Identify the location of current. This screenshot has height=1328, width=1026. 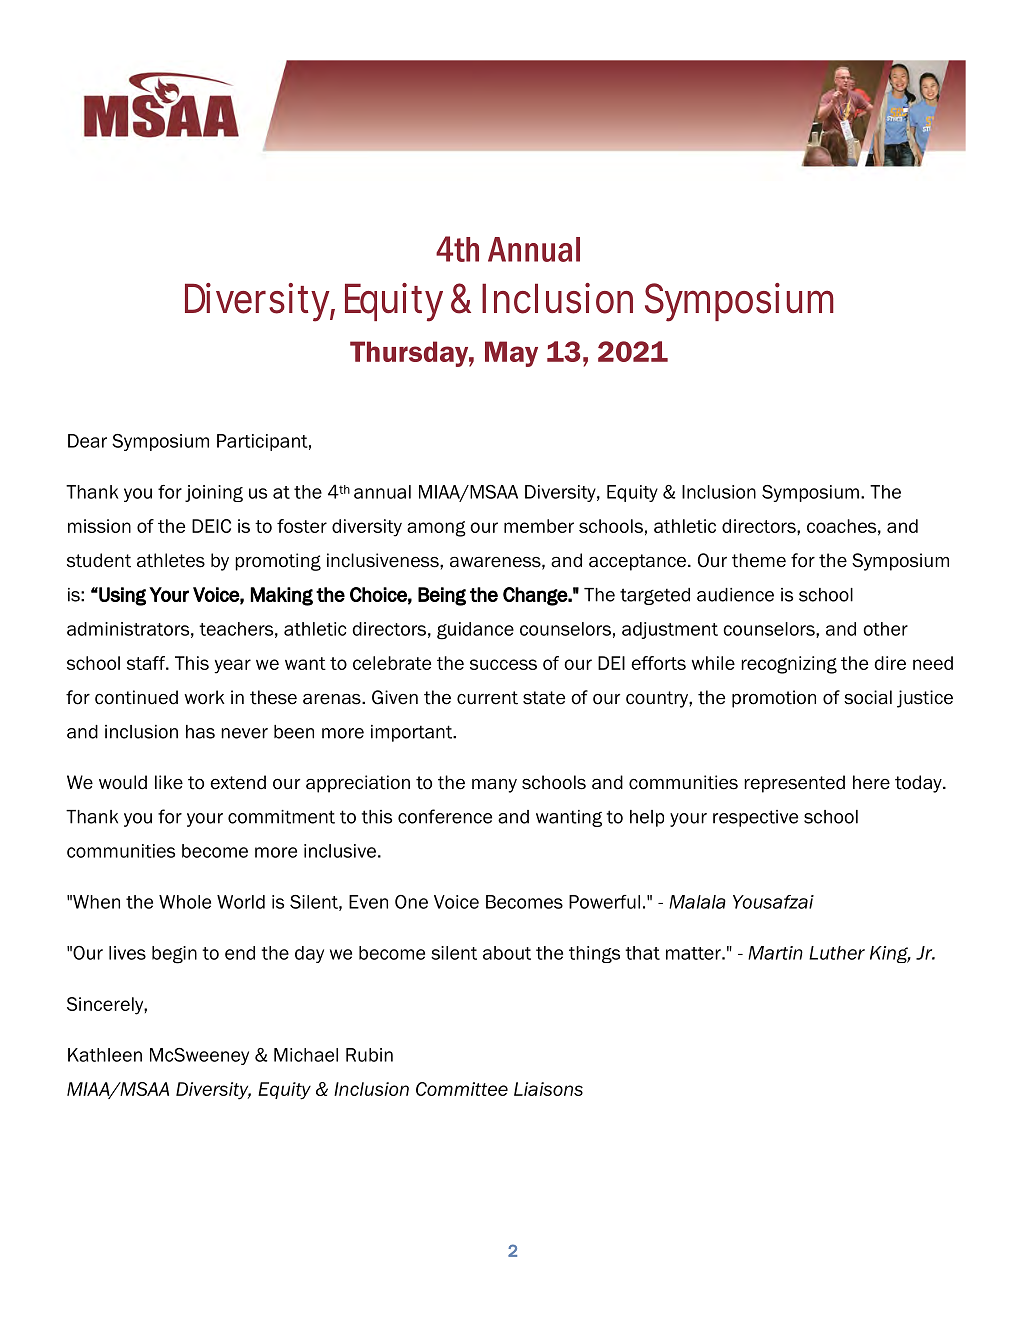
(487, 698).
